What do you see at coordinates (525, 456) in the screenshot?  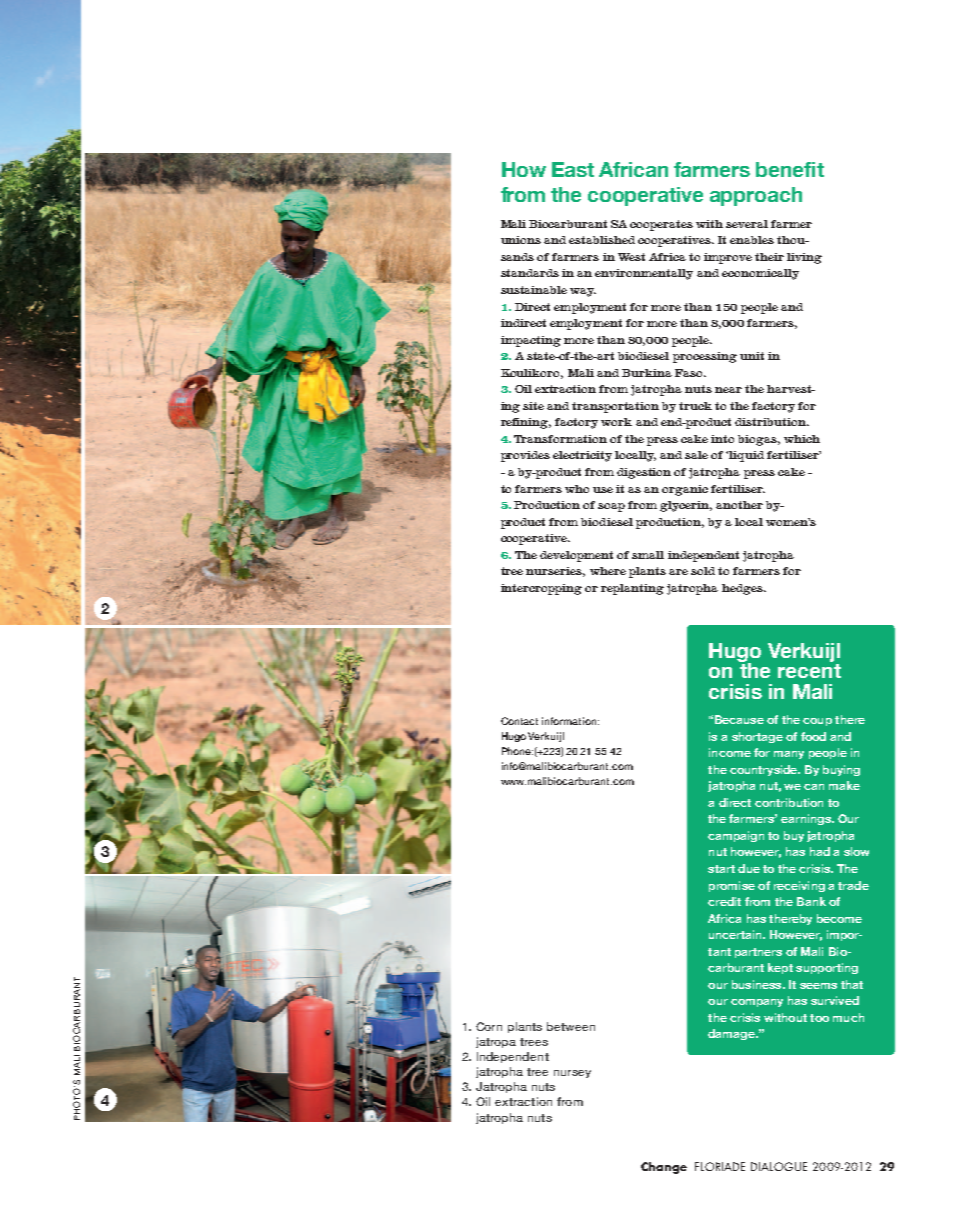 I see `provides` at bounding box center [525, 456].
